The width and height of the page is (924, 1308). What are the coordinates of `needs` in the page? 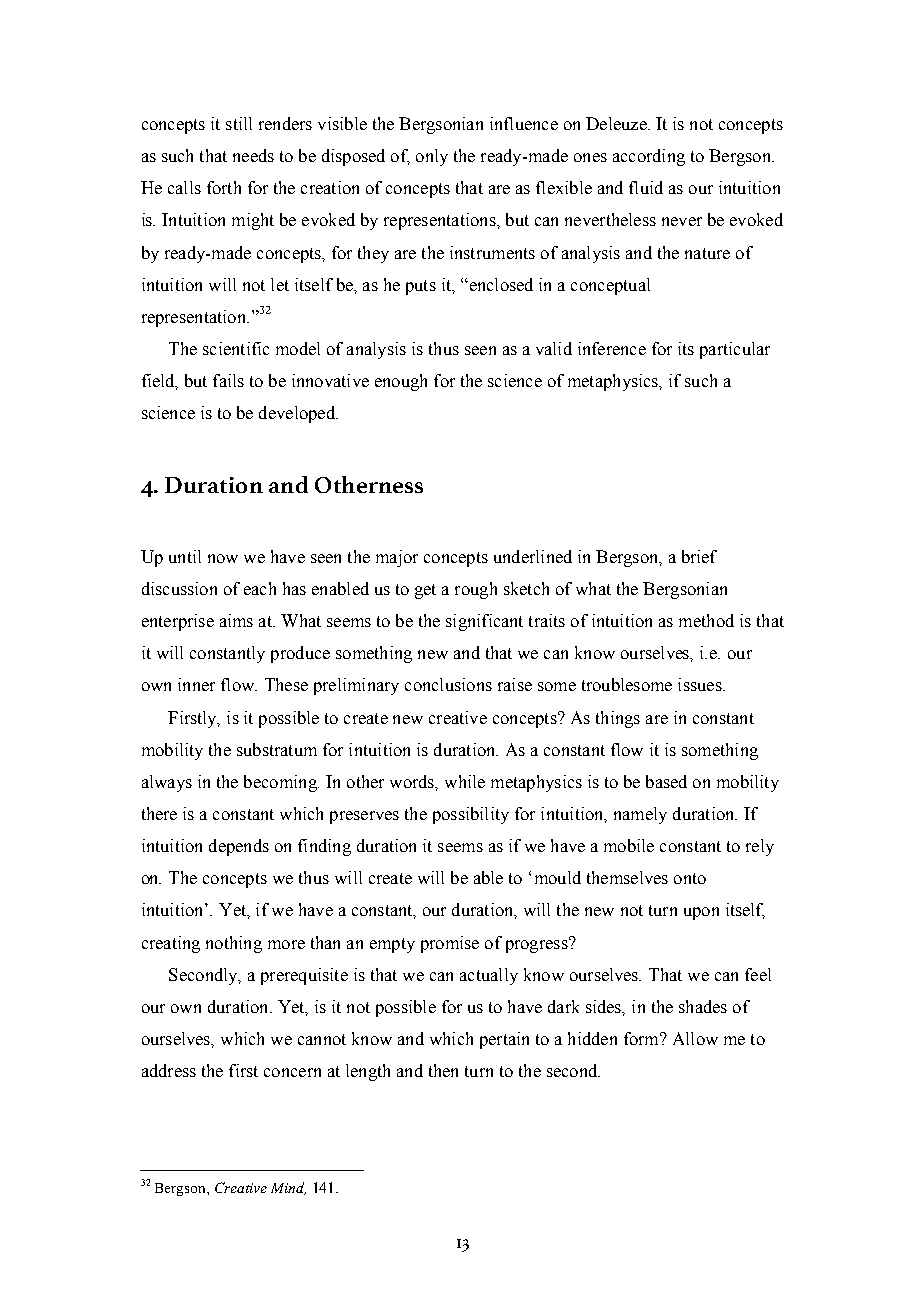 It's located at (253, 155).
